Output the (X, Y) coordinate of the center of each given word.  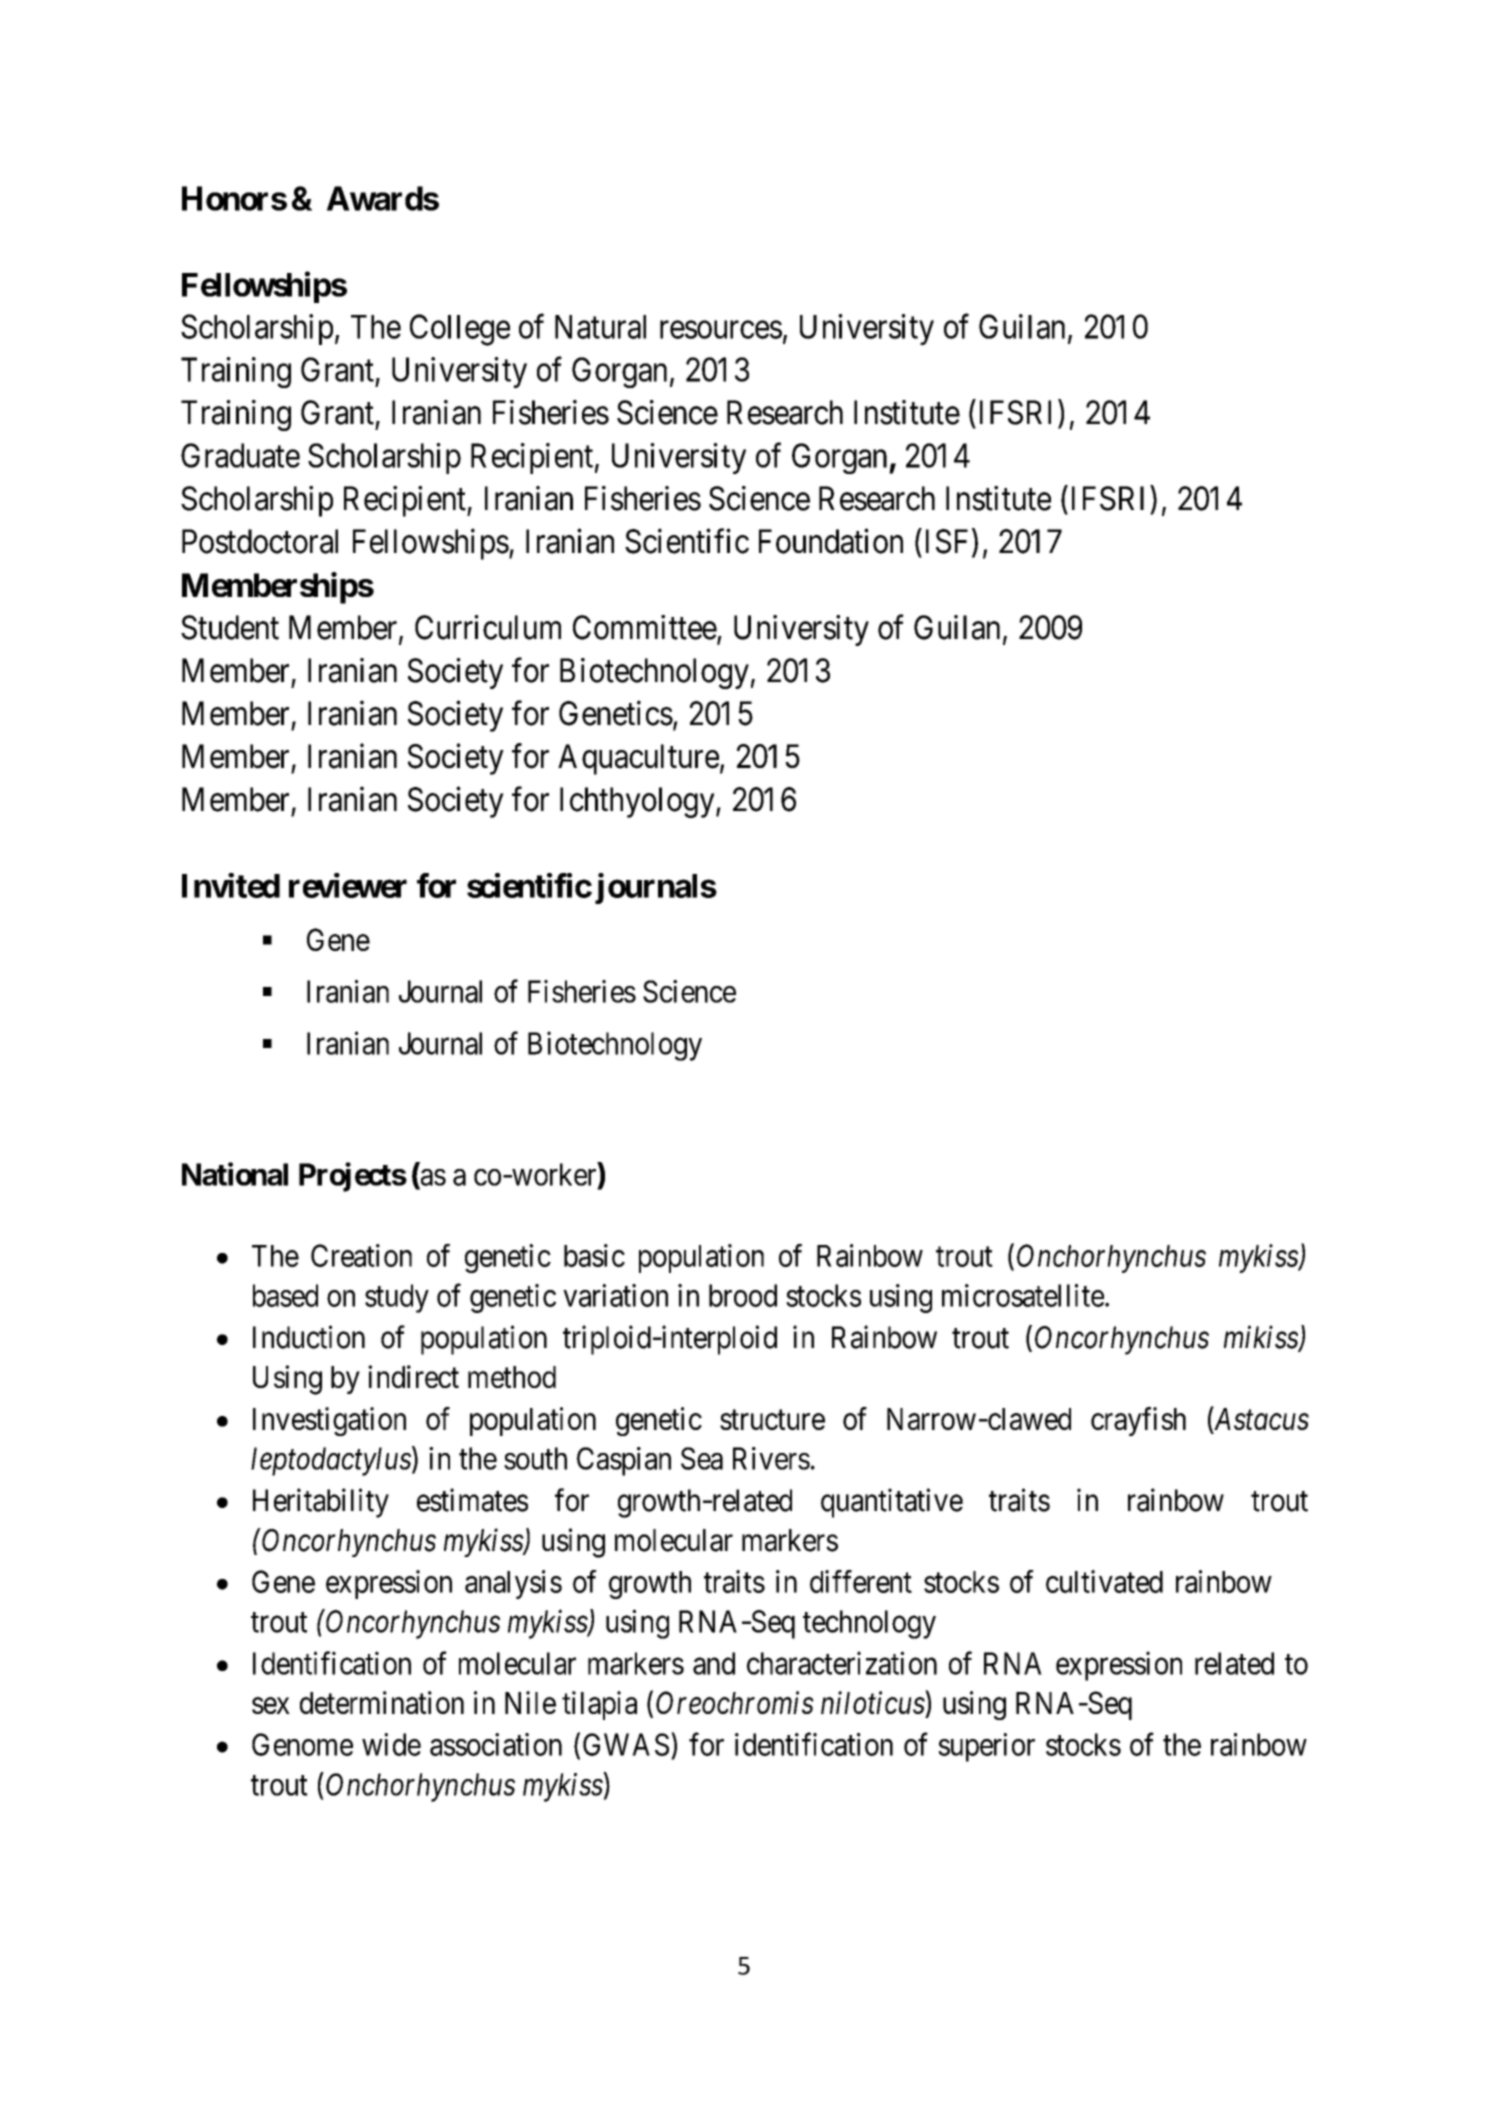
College (460, 330)
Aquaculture (638, 759)
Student (230, 627)
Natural (600, 327)
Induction (309, 1337)
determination (382, 1702)
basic (594, 1255)
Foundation (831, 541)
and (714, 1663)
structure (772, 1420)
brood (743, 1295)
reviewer (348, 885)
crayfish (1138, 1421)
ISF (947, 541)
